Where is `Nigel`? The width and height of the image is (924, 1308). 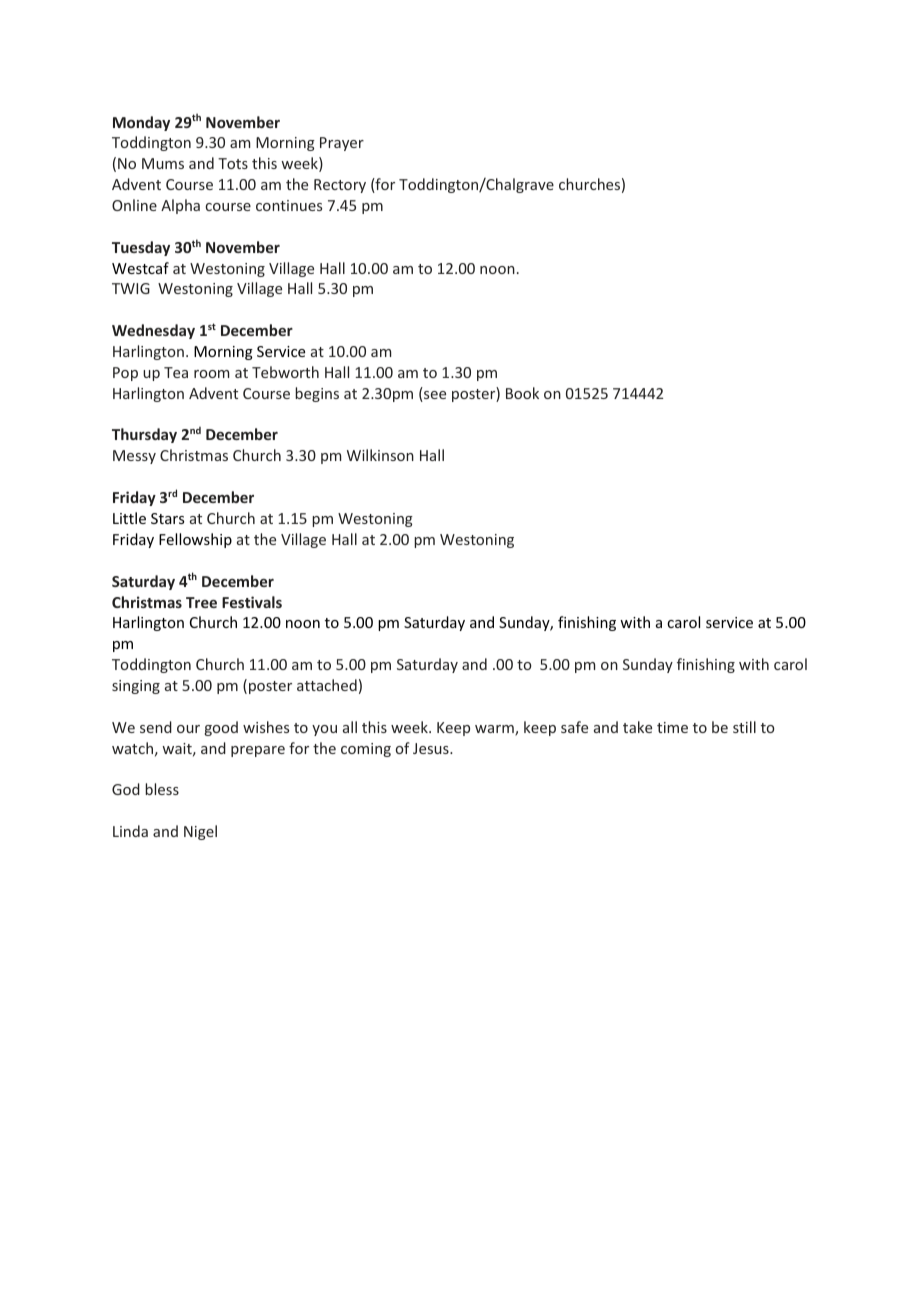
Nigel is located at coordinates (200, 832).
